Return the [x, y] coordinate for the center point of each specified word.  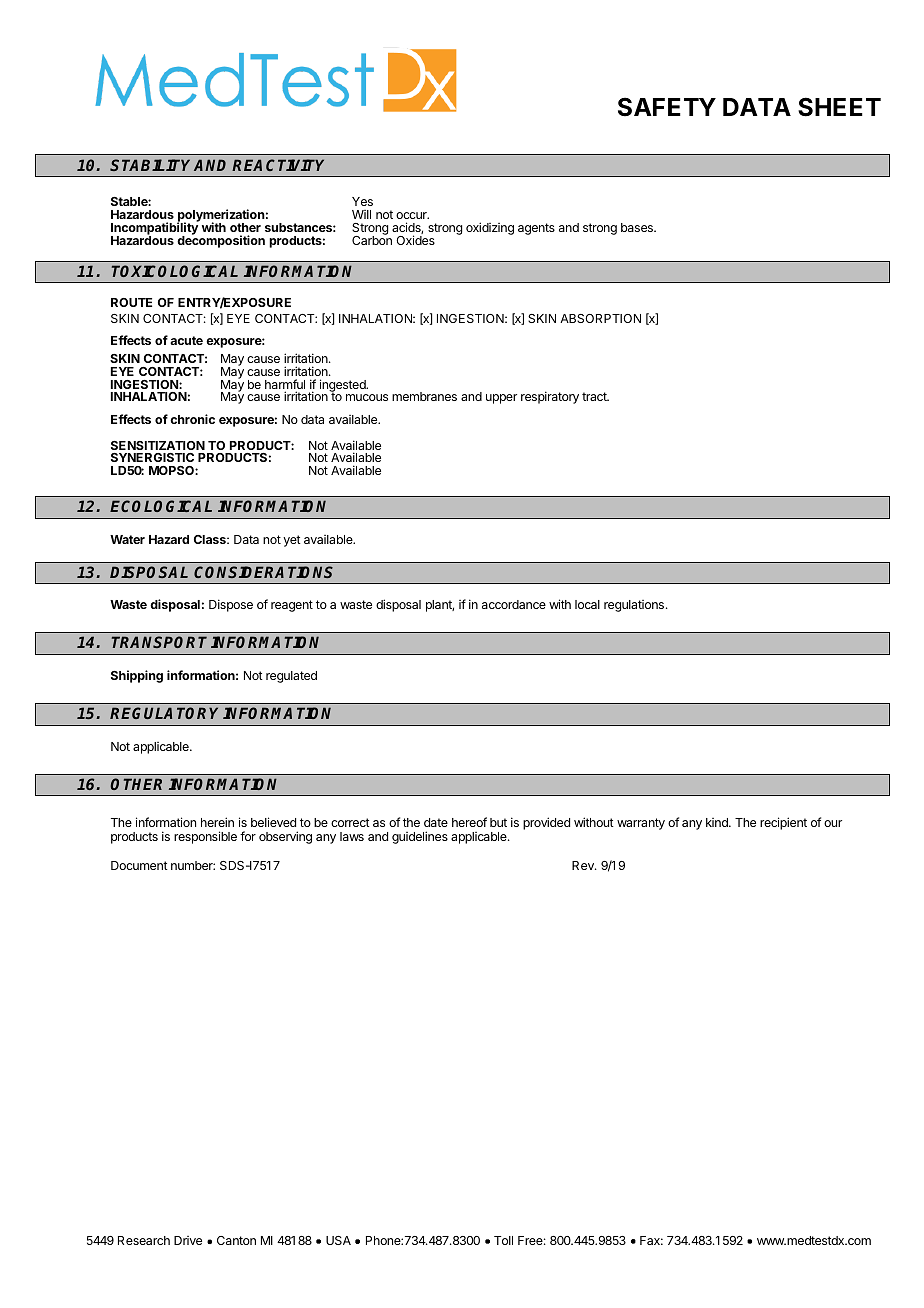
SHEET [839, 107]
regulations [634, 606]
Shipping [137, 676]
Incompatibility [155, 229]
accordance [514, 604]
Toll [503, 1240]
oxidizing [490, 228]
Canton [236, 1240]
